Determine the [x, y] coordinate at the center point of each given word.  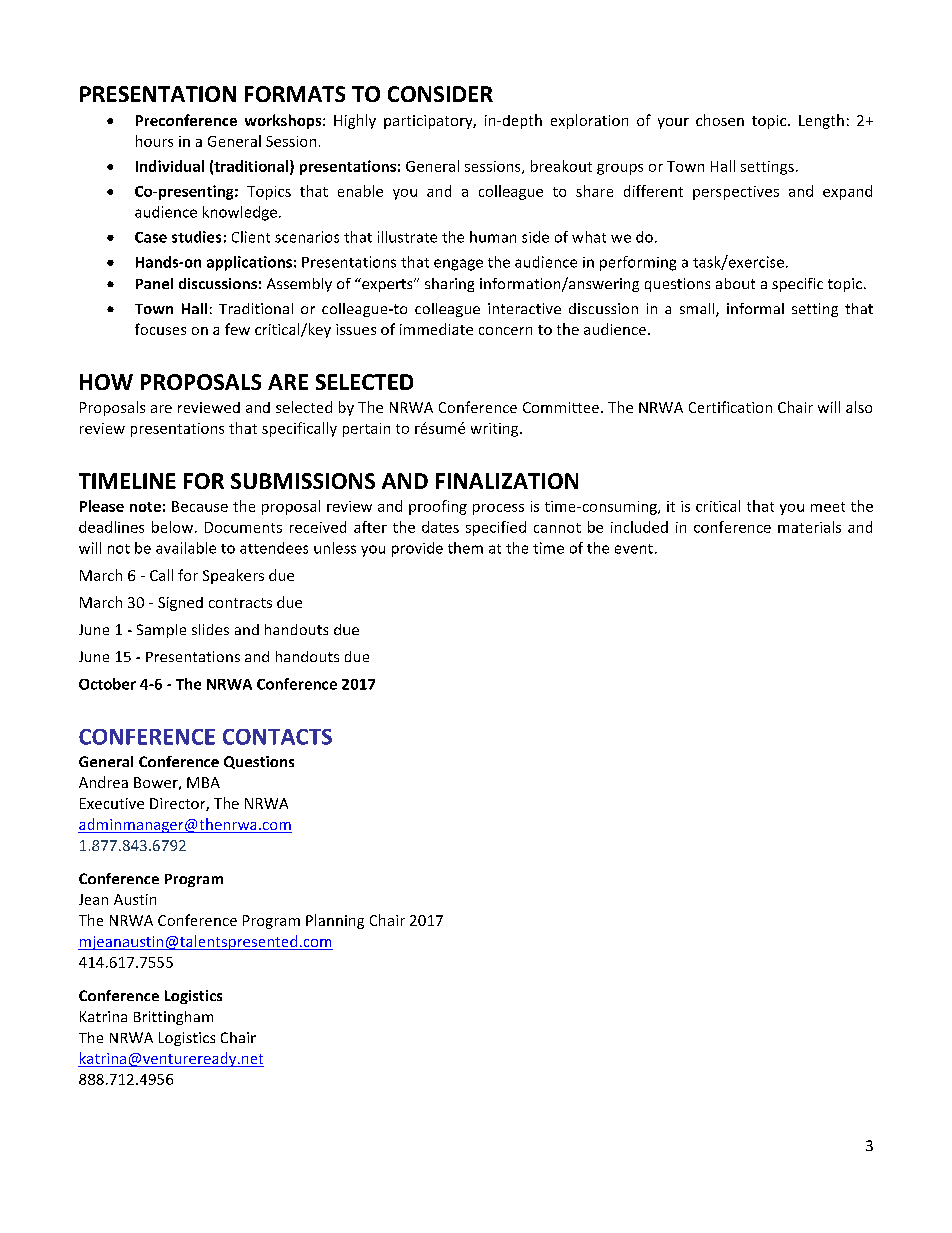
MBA [203, 782]
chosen [720, 120]
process [498, 509]
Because [200, 506]
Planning [335, 921]
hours [154, 141]
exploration [589, 121]
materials [809, 527]
